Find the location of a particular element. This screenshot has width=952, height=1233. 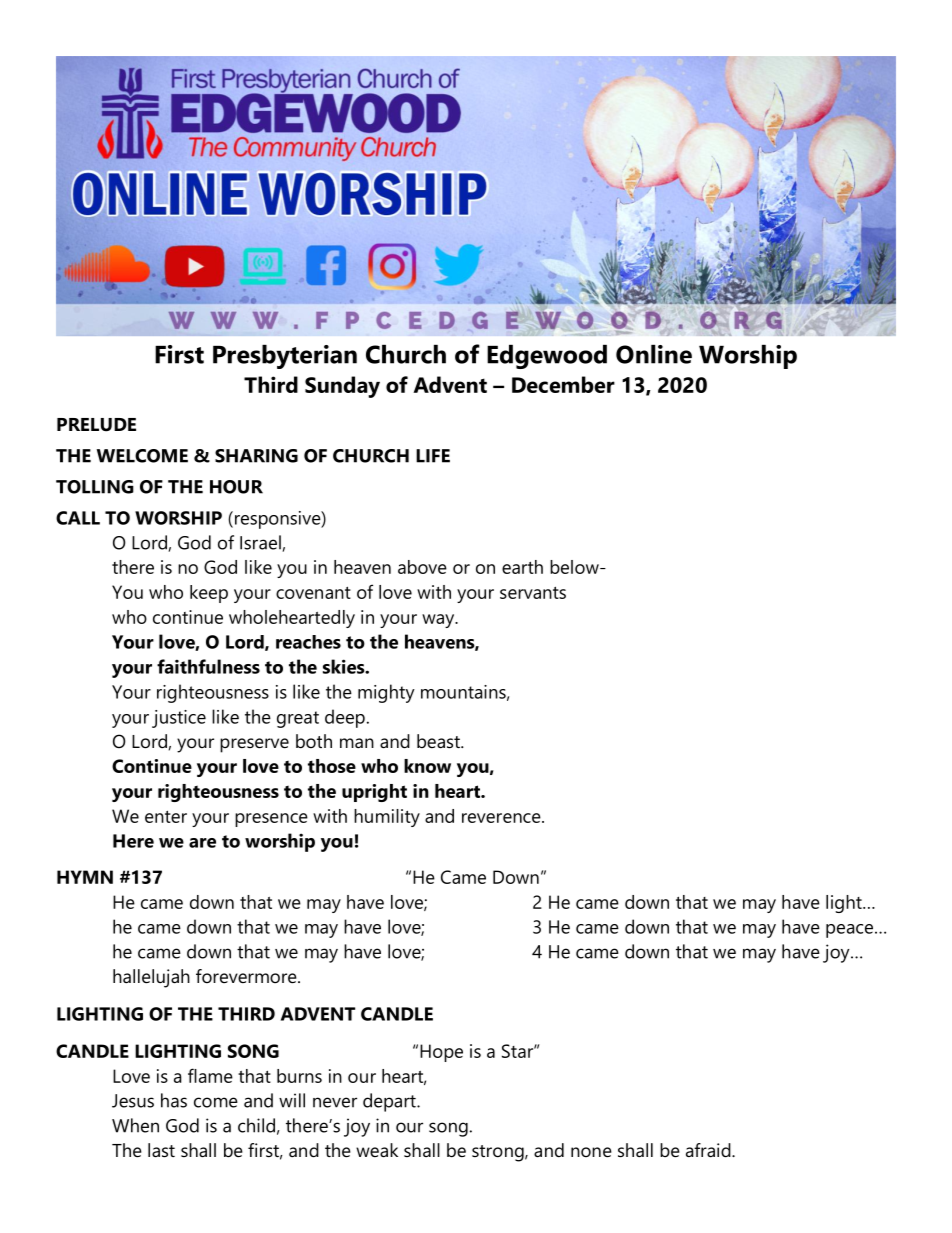

CALL is located at coordinates (78, 518).
